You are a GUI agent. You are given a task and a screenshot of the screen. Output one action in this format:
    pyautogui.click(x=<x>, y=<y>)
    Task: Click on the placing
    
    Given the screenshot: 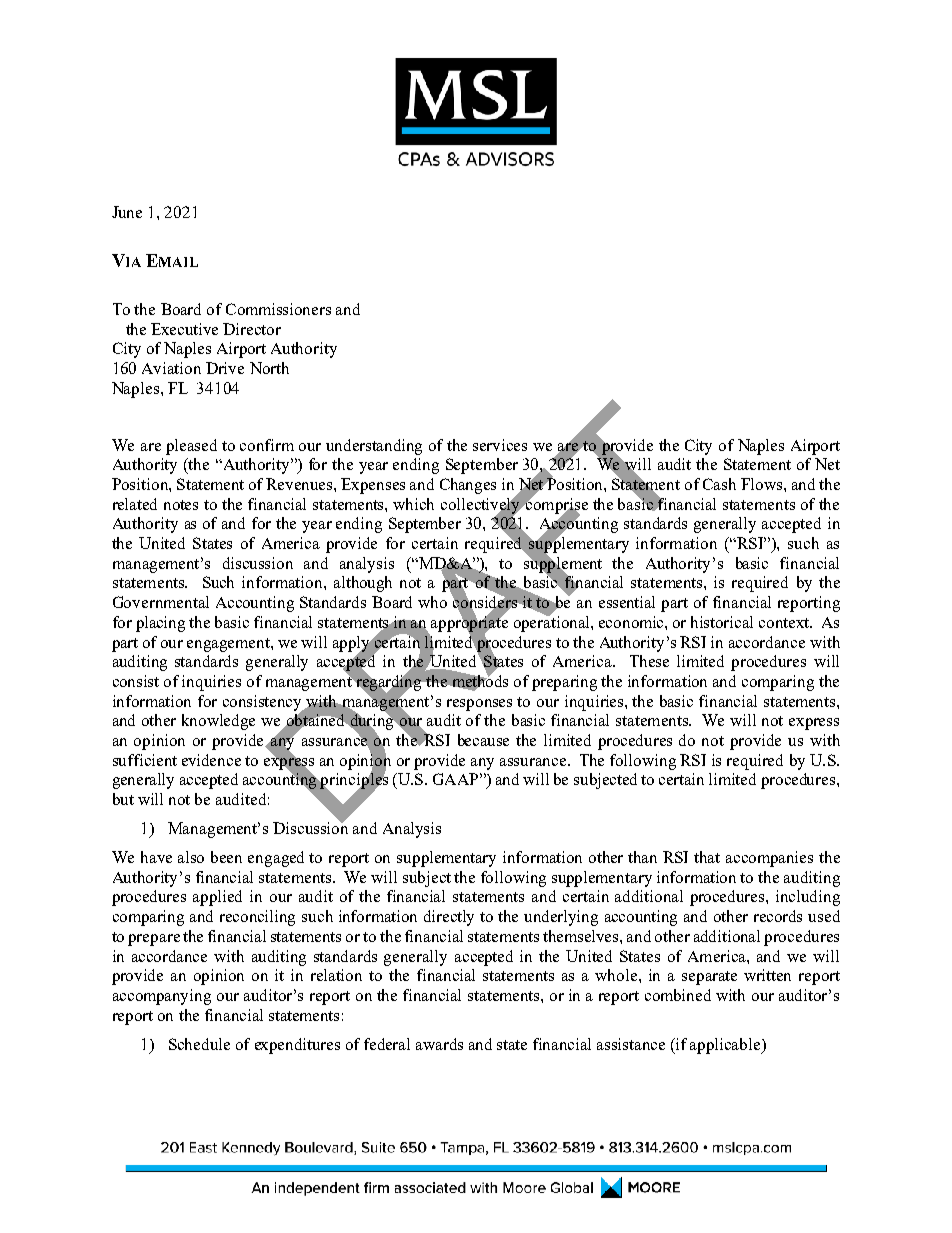 What is the action you would take?
    pyautogui.click(x=160, y=624)
